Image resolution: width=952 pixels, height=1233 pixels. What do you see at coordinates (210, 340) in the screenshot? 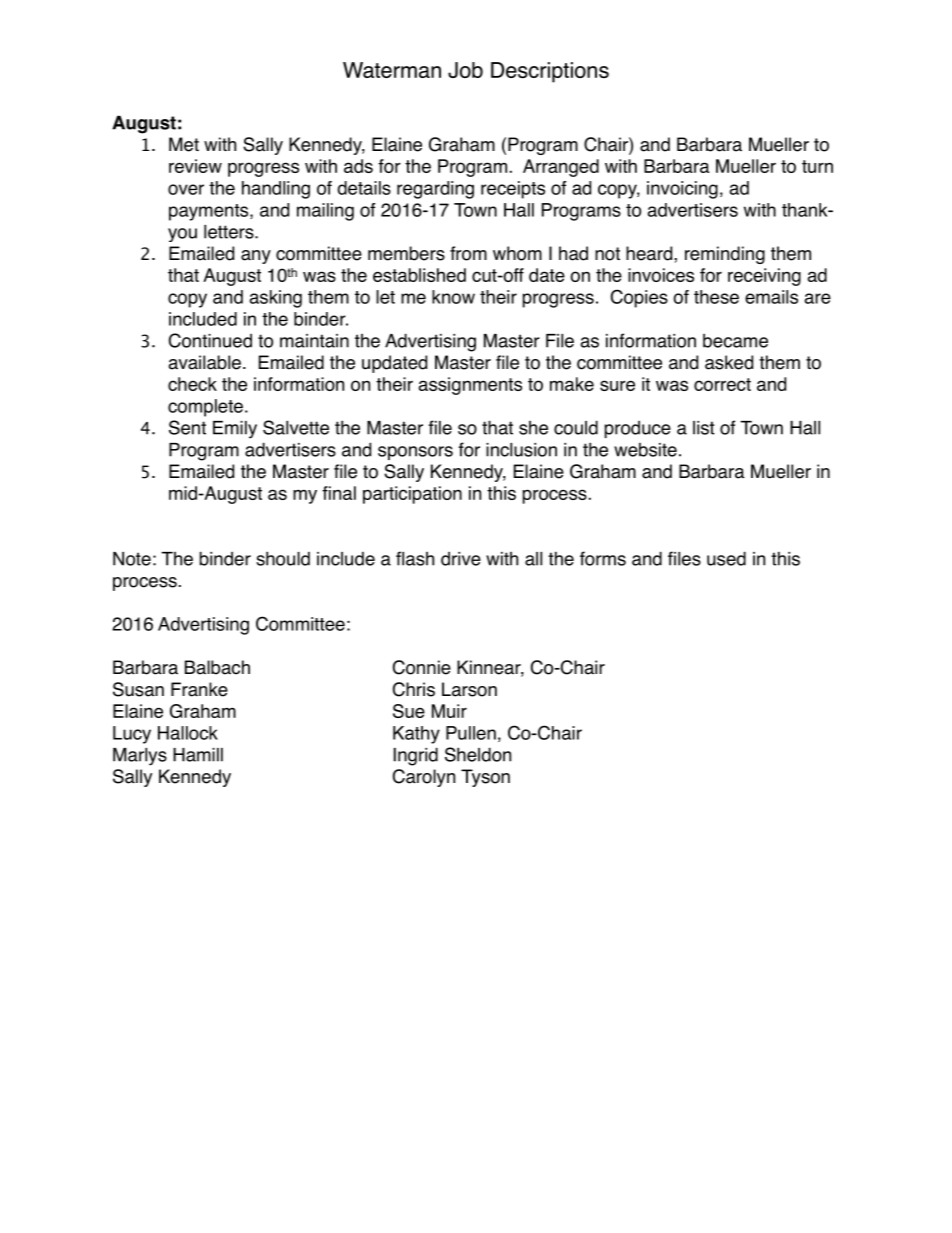
I see `Continued` at bounding box center [210, 340].
